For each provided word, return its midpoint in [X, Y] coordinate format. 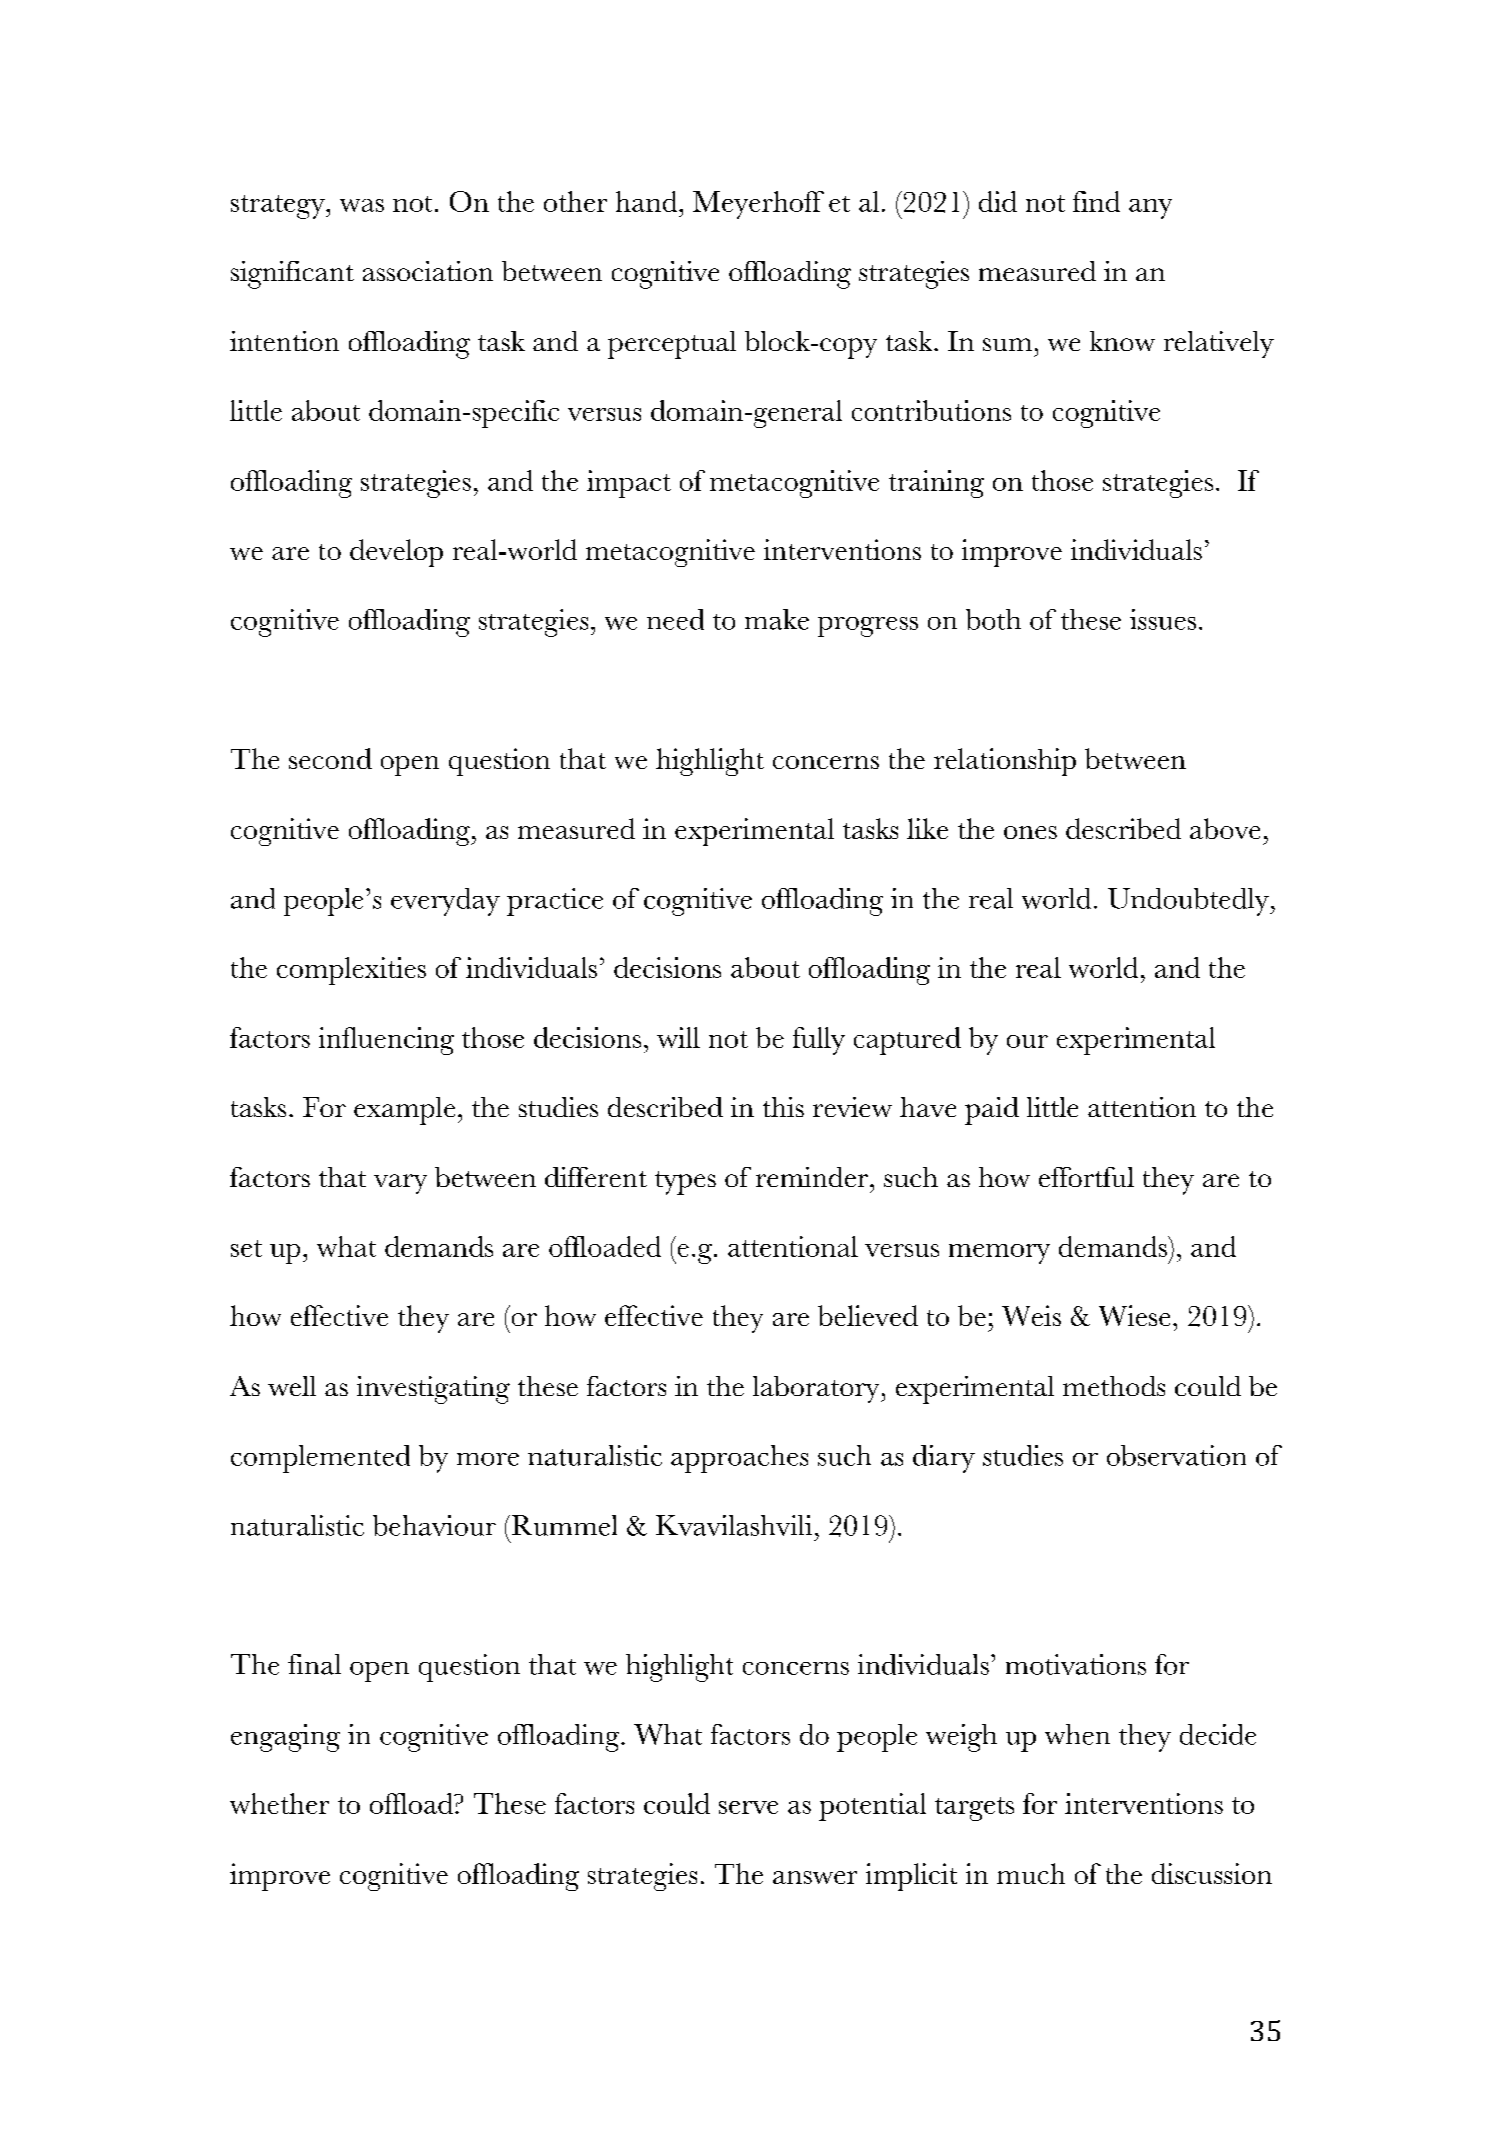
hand [648, 201]
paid [992, 1111]
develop [396, 553]
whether [279, 1803]
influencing [386, 1041]
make [777, 619]
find [1096, 201]
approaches [739, 1459]
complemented [320, 1459]
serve [748, 1807]
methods [1114, 1386]
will [678, 1037]
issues [1163, 619]
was [362, 205]
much [1031, 1873]
